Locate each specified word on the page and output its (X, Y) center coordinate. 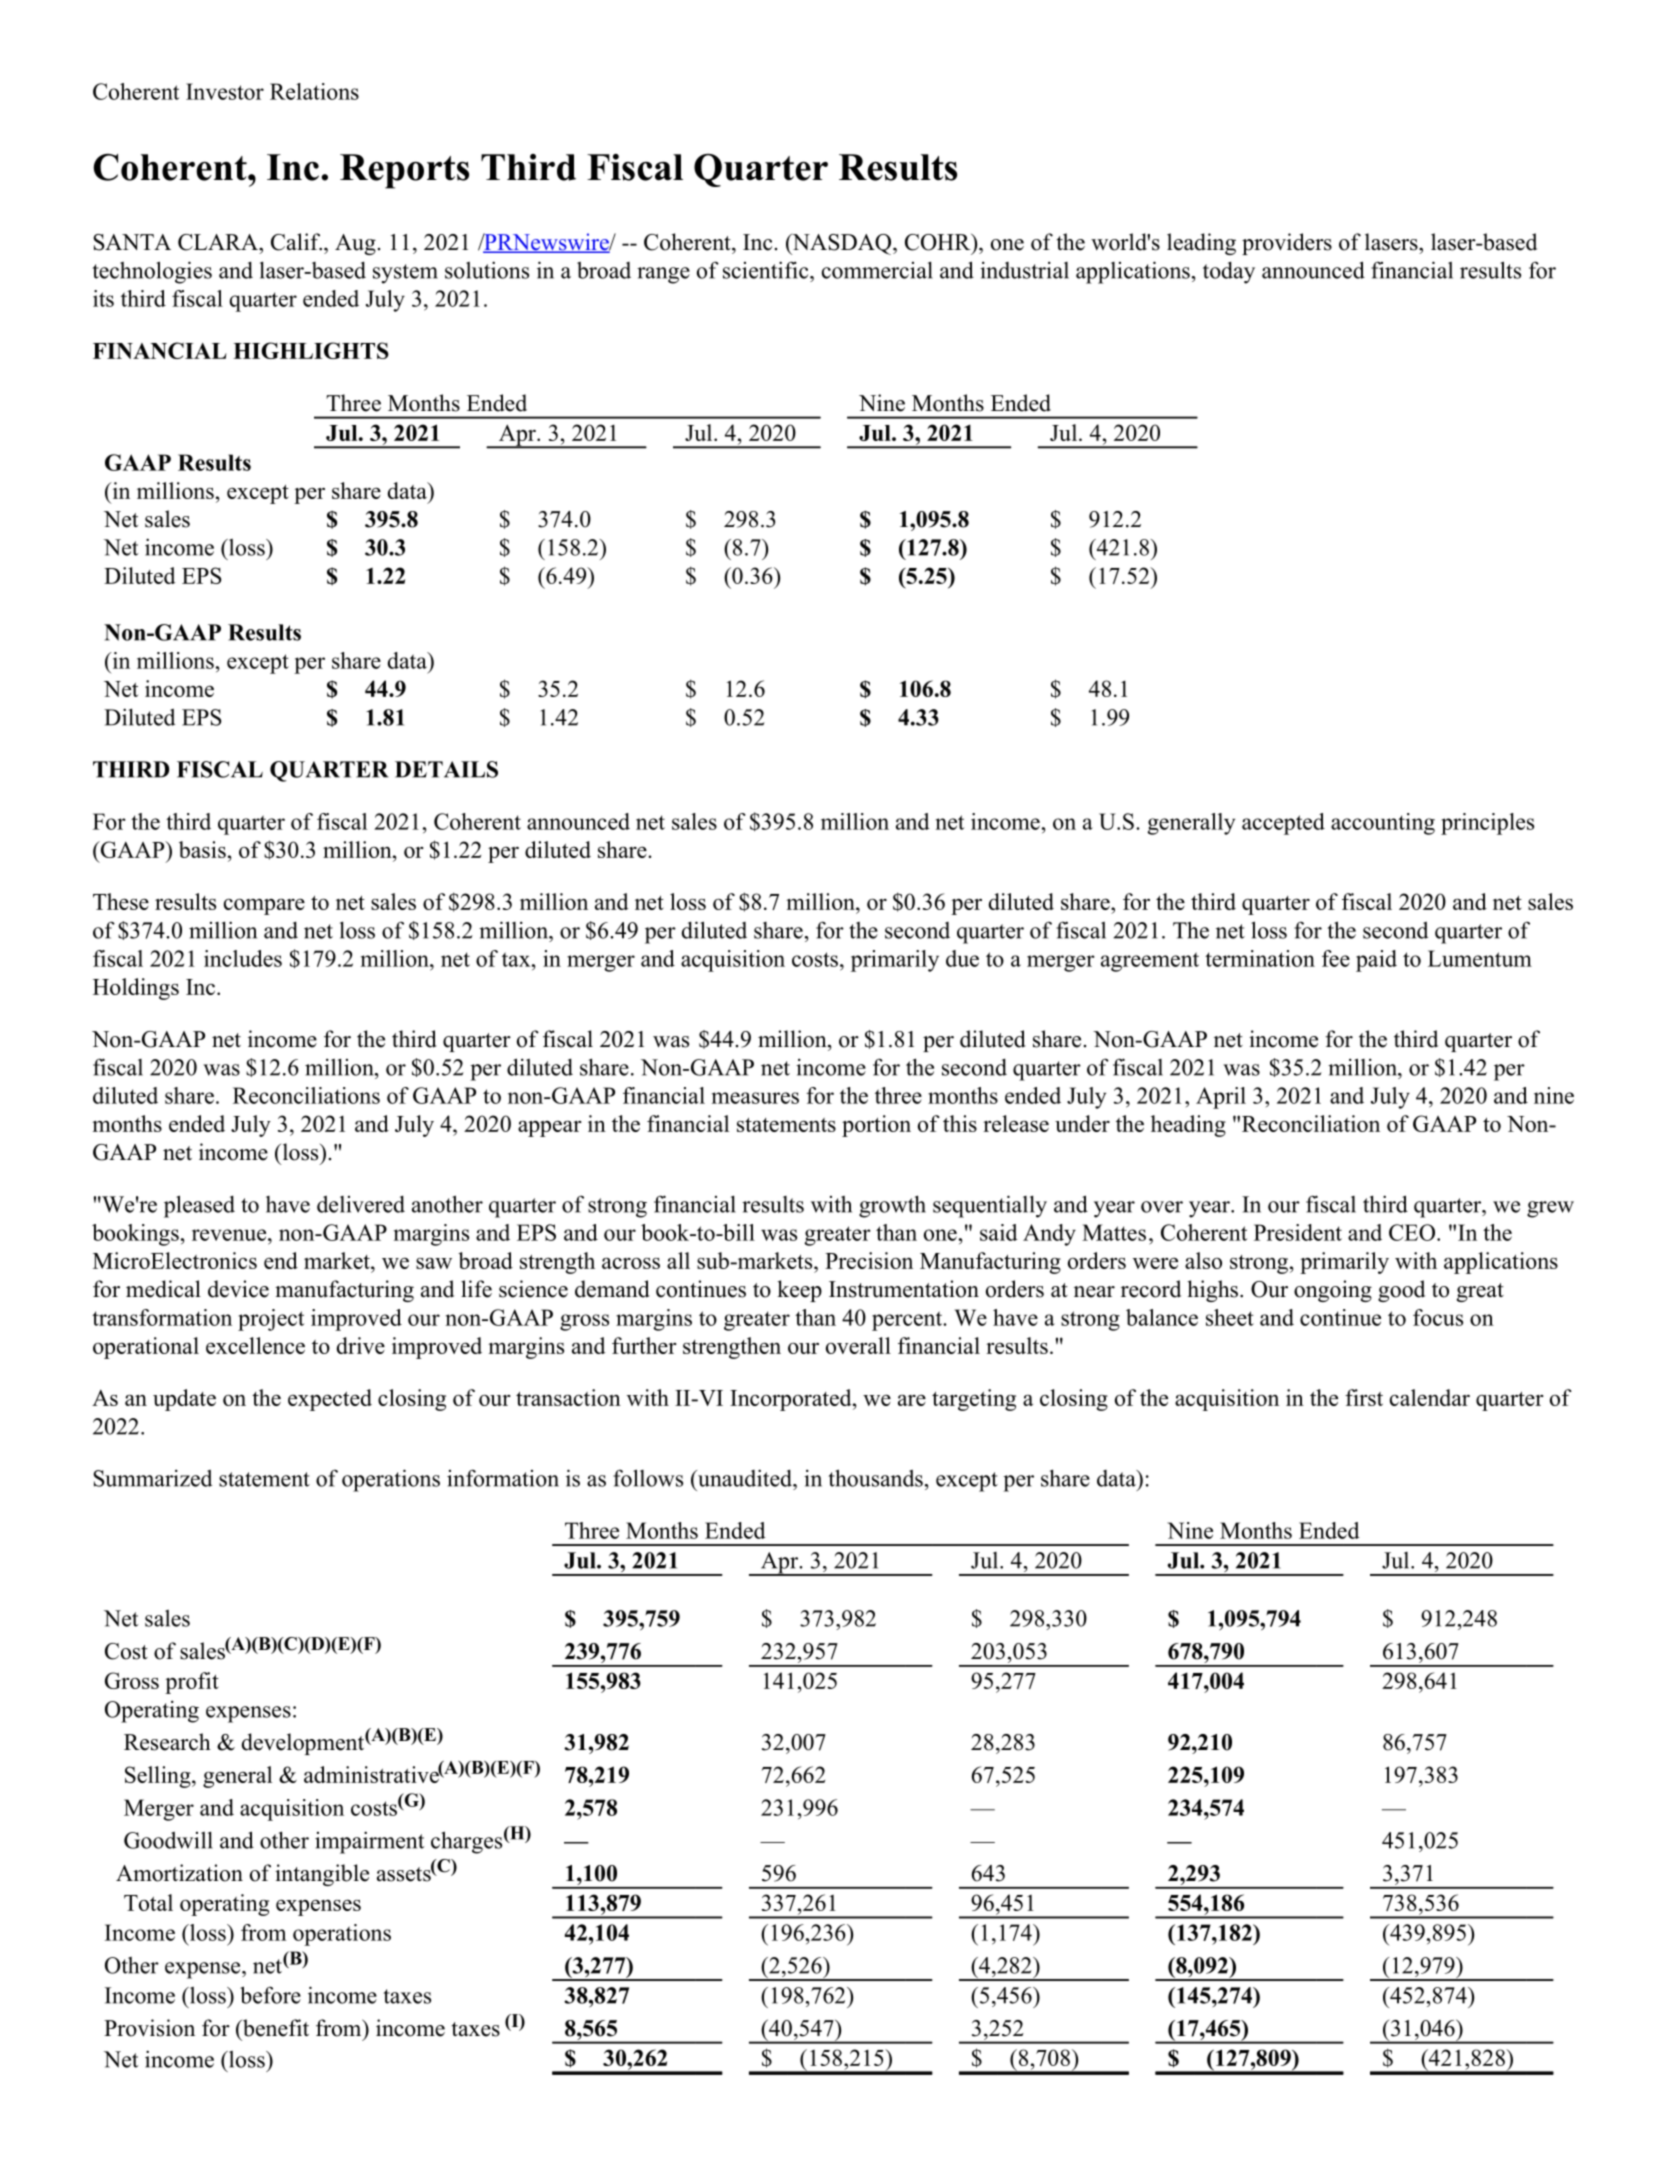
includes (243, 958)
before (270, 1995)
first (1364, 1397)
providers (1287, 244)
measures (755, 1098)
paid (1376, 961)
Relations (314, 91)
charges (466, 1842)
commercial (877, 270)
